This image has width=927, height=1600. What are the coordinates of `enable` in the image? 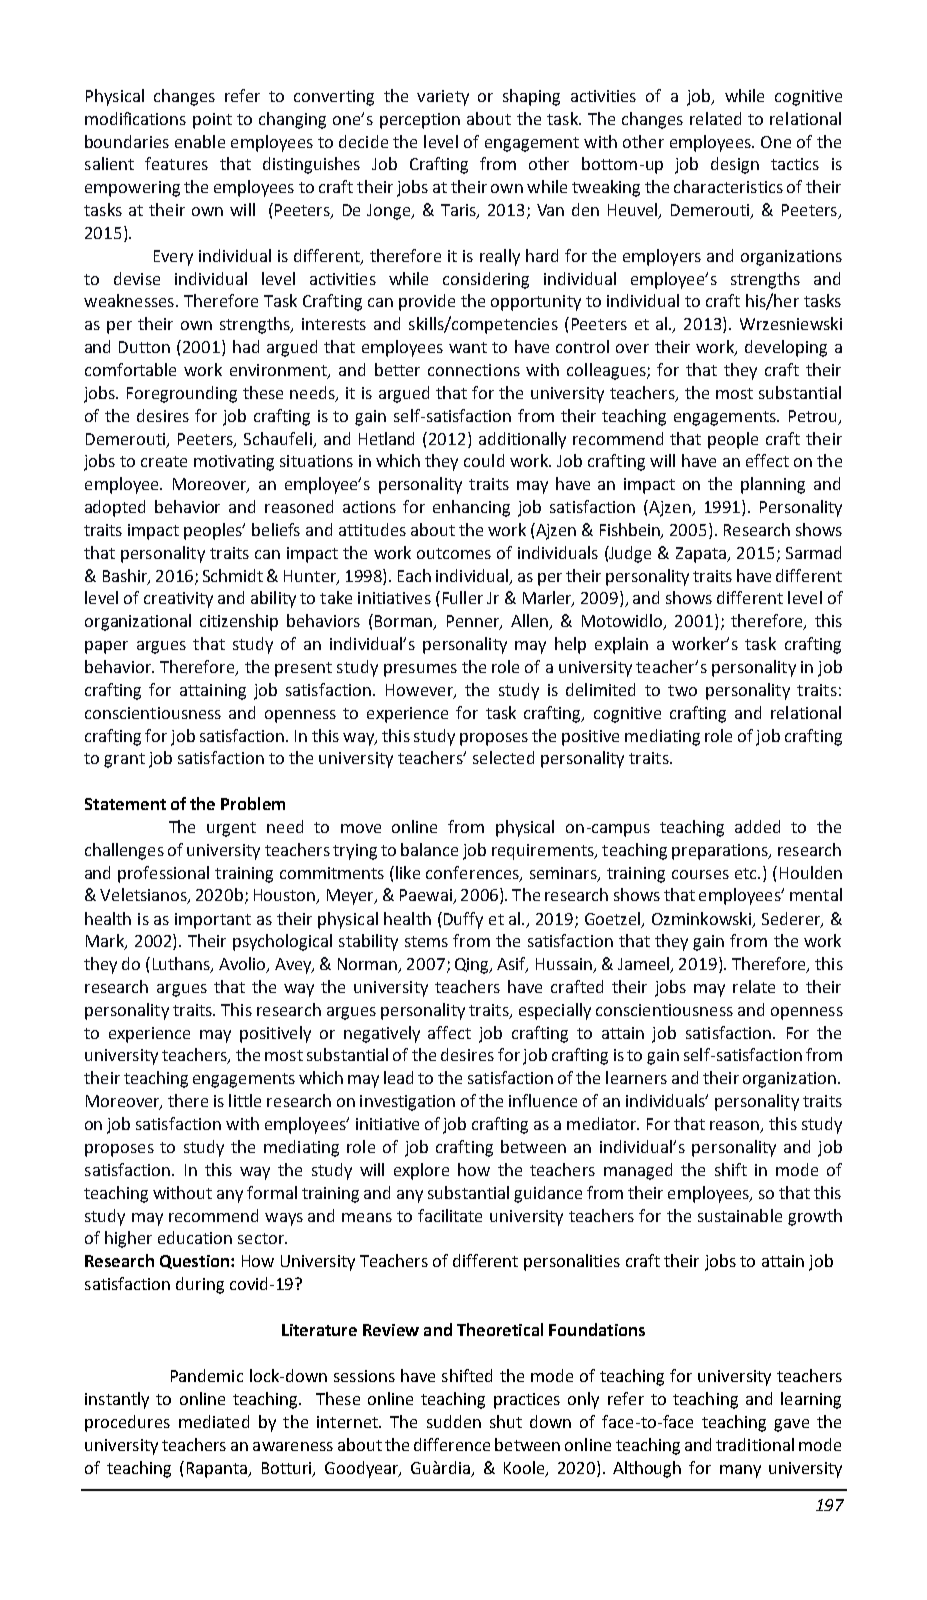 It's located at (200, 141).
